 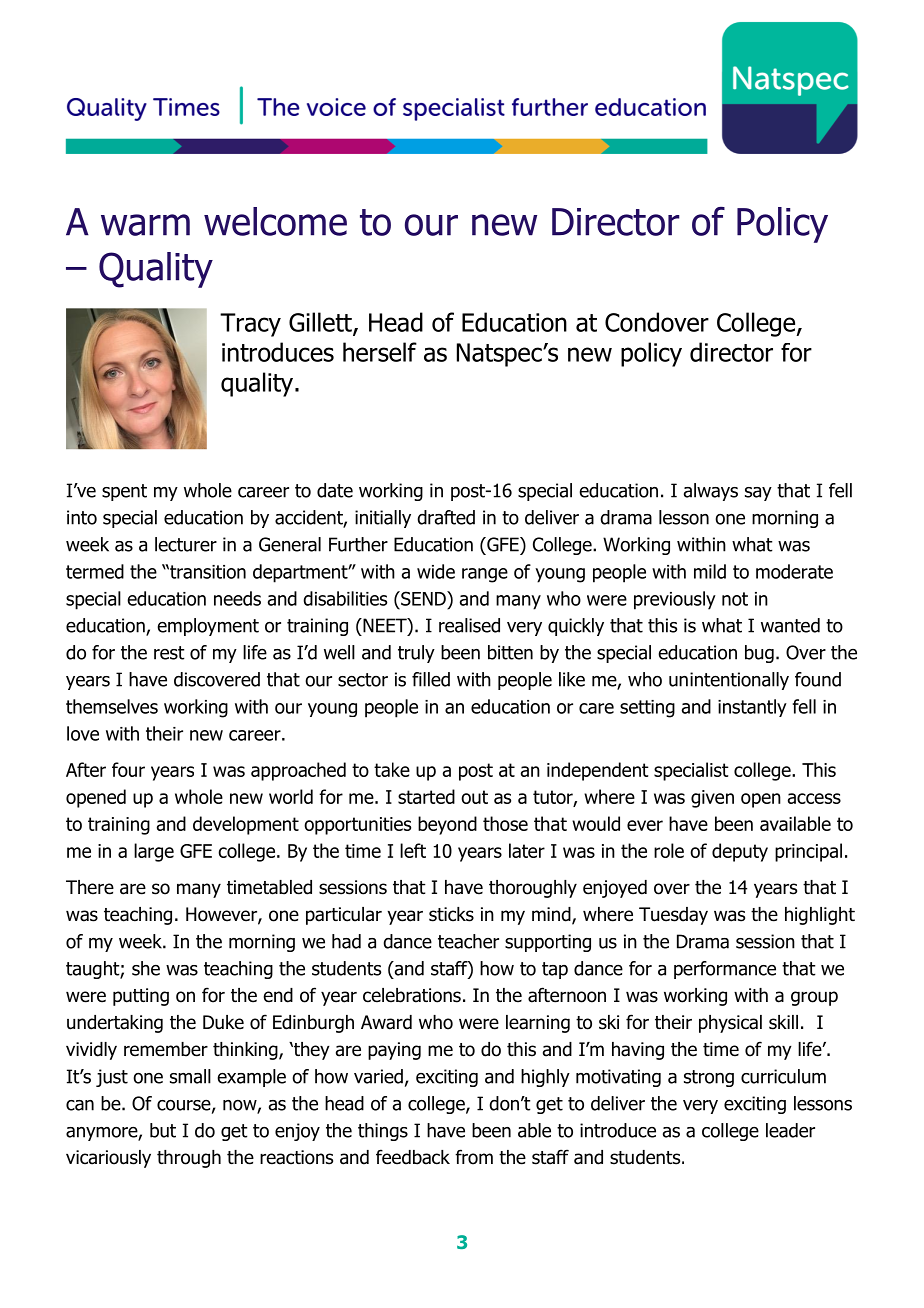 What do you see at coordinates (431, 679) in the page?
I see `filled` at bounding box center [431, 679].
